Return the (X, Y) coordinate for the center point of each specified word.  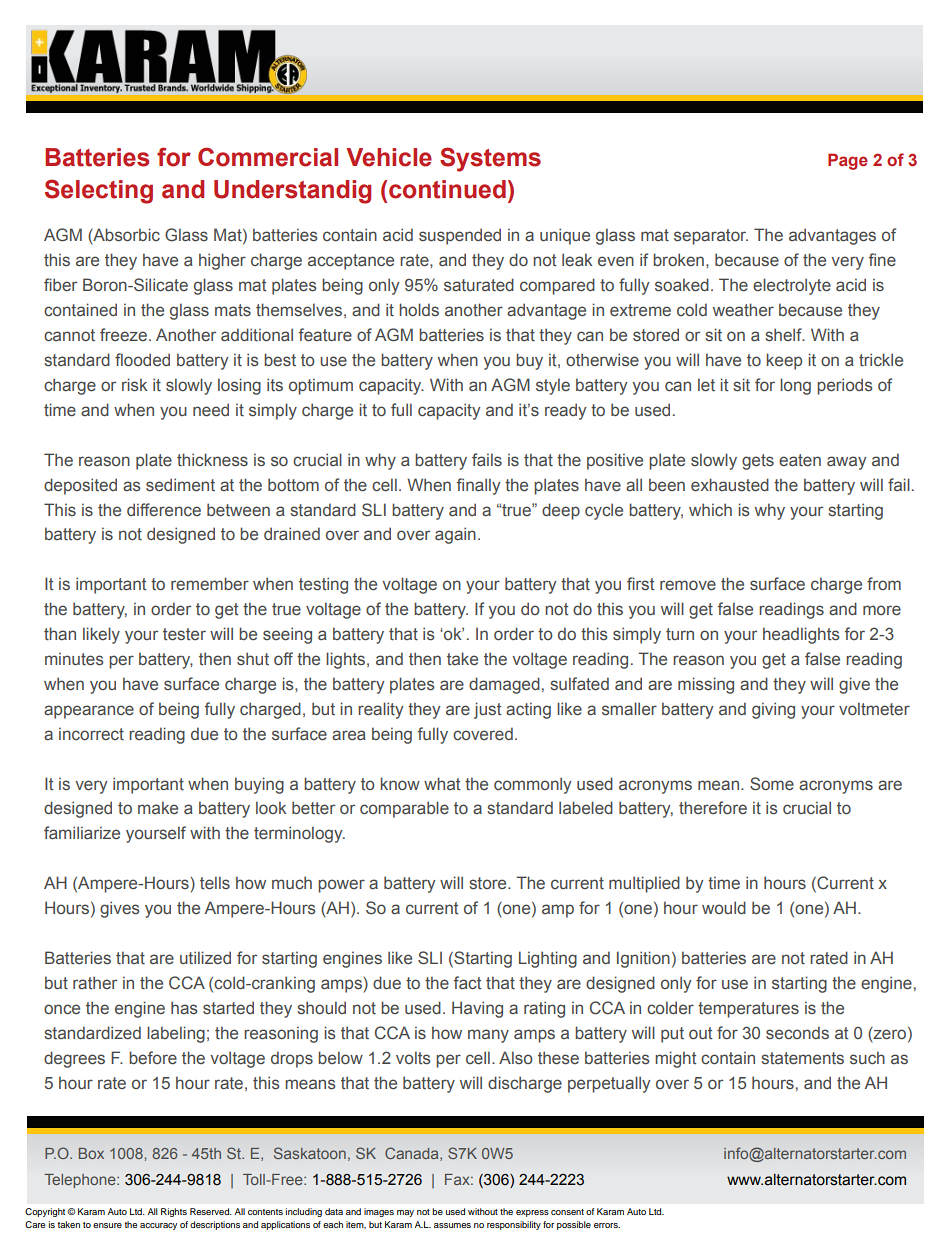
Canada (413, 1154)
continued (447, 189)
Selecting (99, 191)
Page (848, 161)
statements (802, 1058)
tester (184, 634)
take (462, 658)
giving (773, 710)
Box (91, 1153)
